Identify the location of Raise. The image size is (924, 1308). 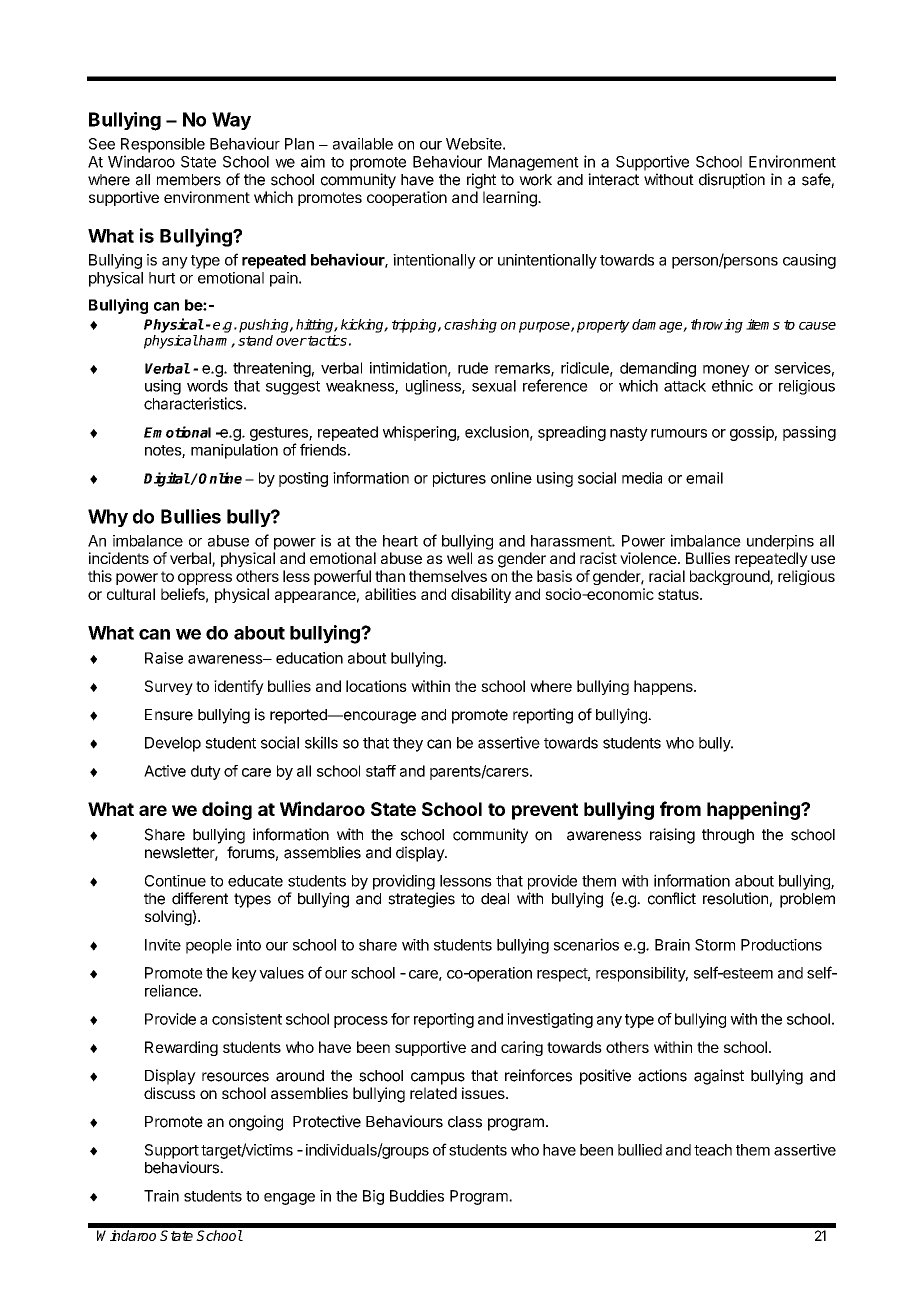
(164, 658).
